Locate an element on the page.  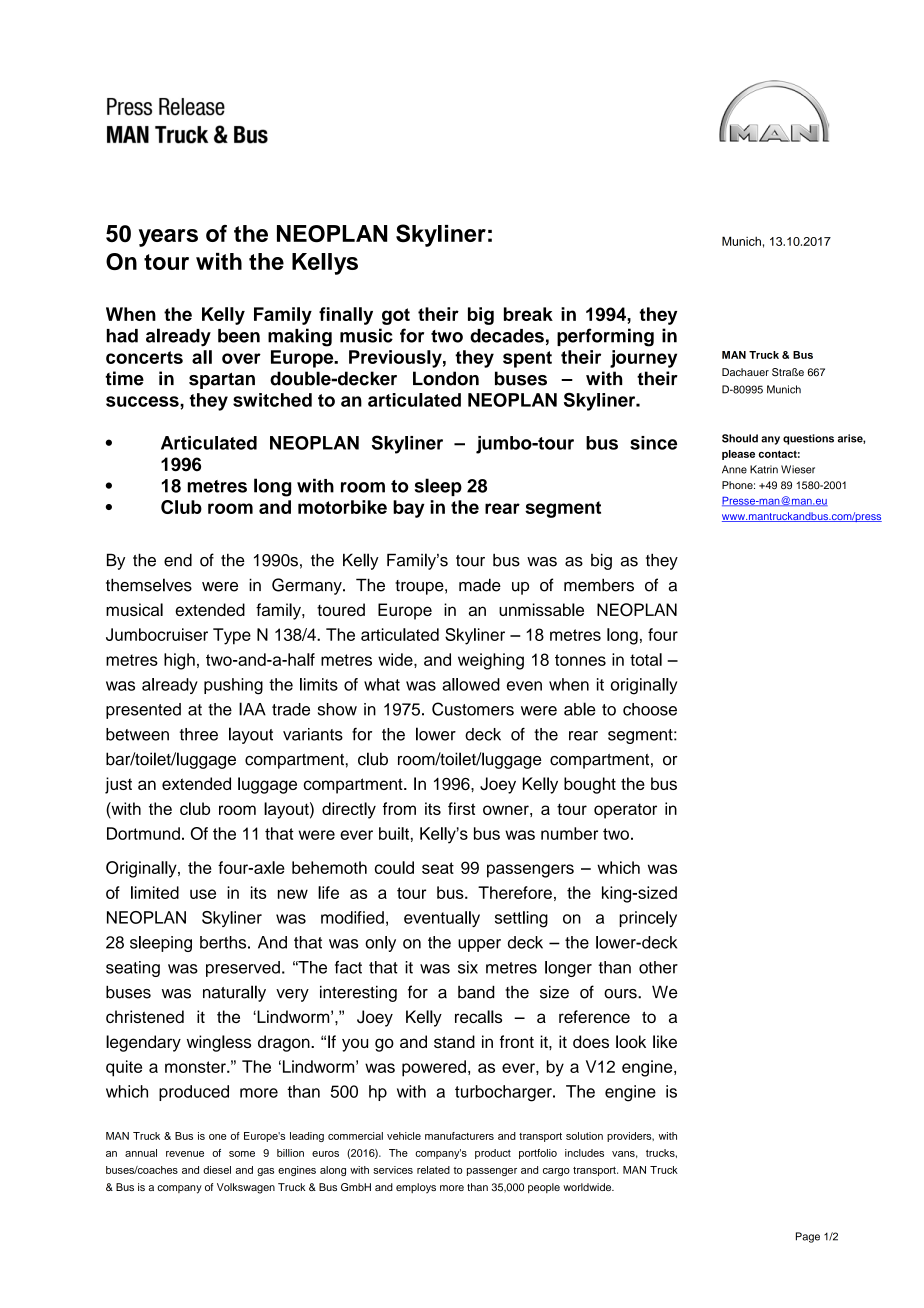
break is located at coordinates (528, 314).
